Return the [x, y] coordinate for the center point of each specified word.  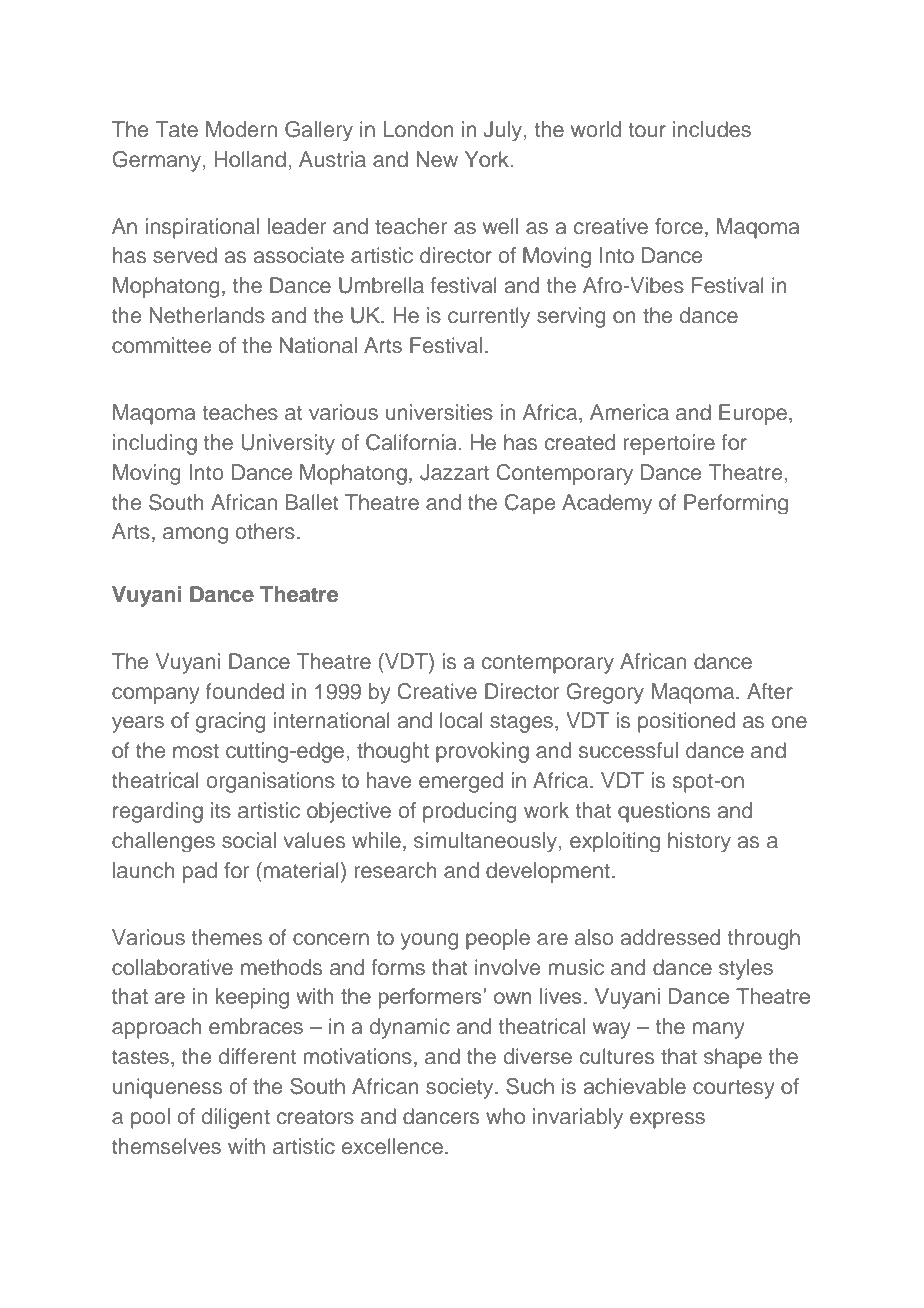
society [461, 1088]
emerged [461, 782]
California [411, 442]
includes [712, 129]
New [437, 159]
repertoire [669, 444]
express [667, 1120]
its [221, 810]
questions [664, 812]
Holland [250, 159]
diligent [236, 1118]
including [155, 444]
